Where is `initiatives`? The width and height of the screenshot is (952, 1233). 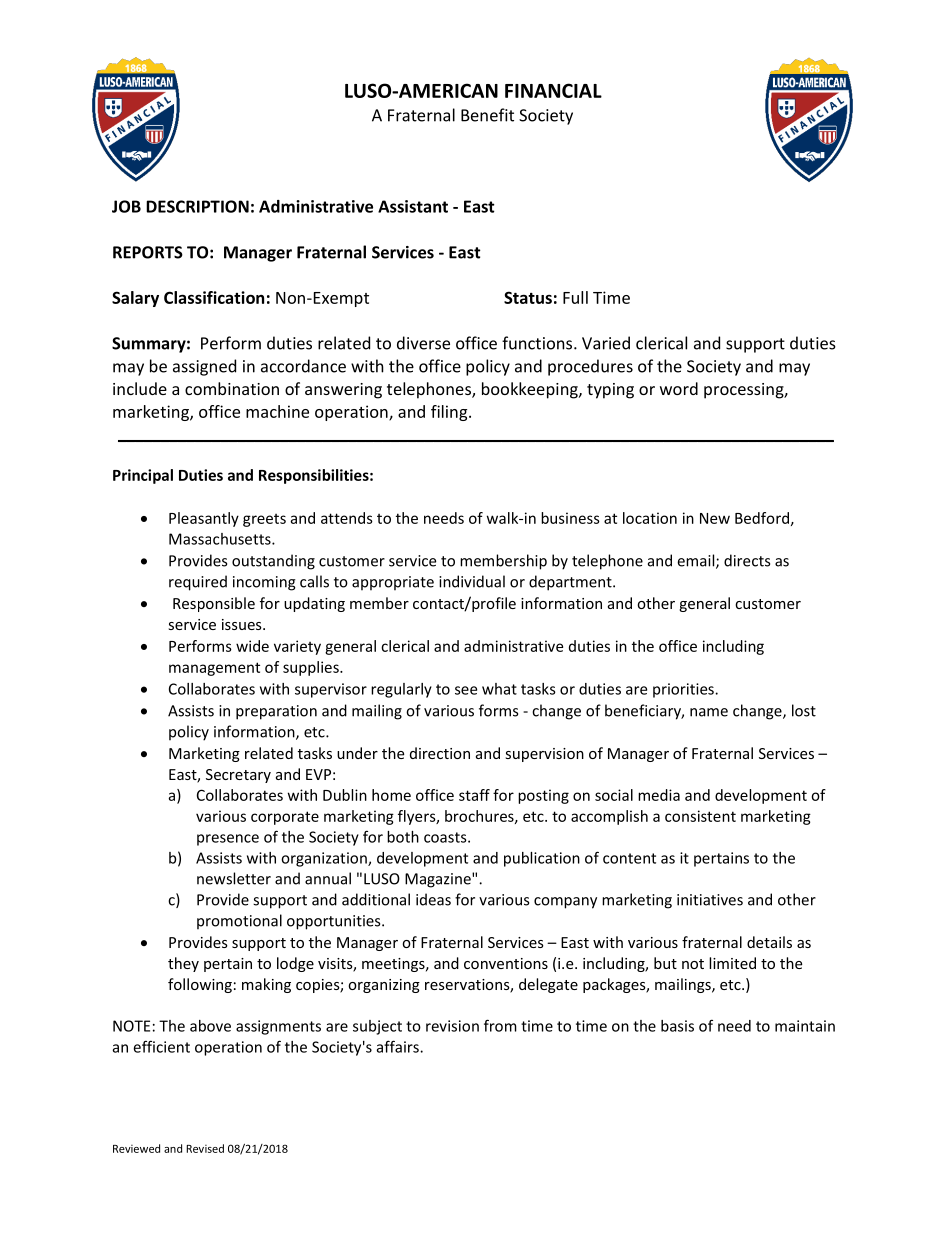
initiatives is located at coordinates (710, 900).
